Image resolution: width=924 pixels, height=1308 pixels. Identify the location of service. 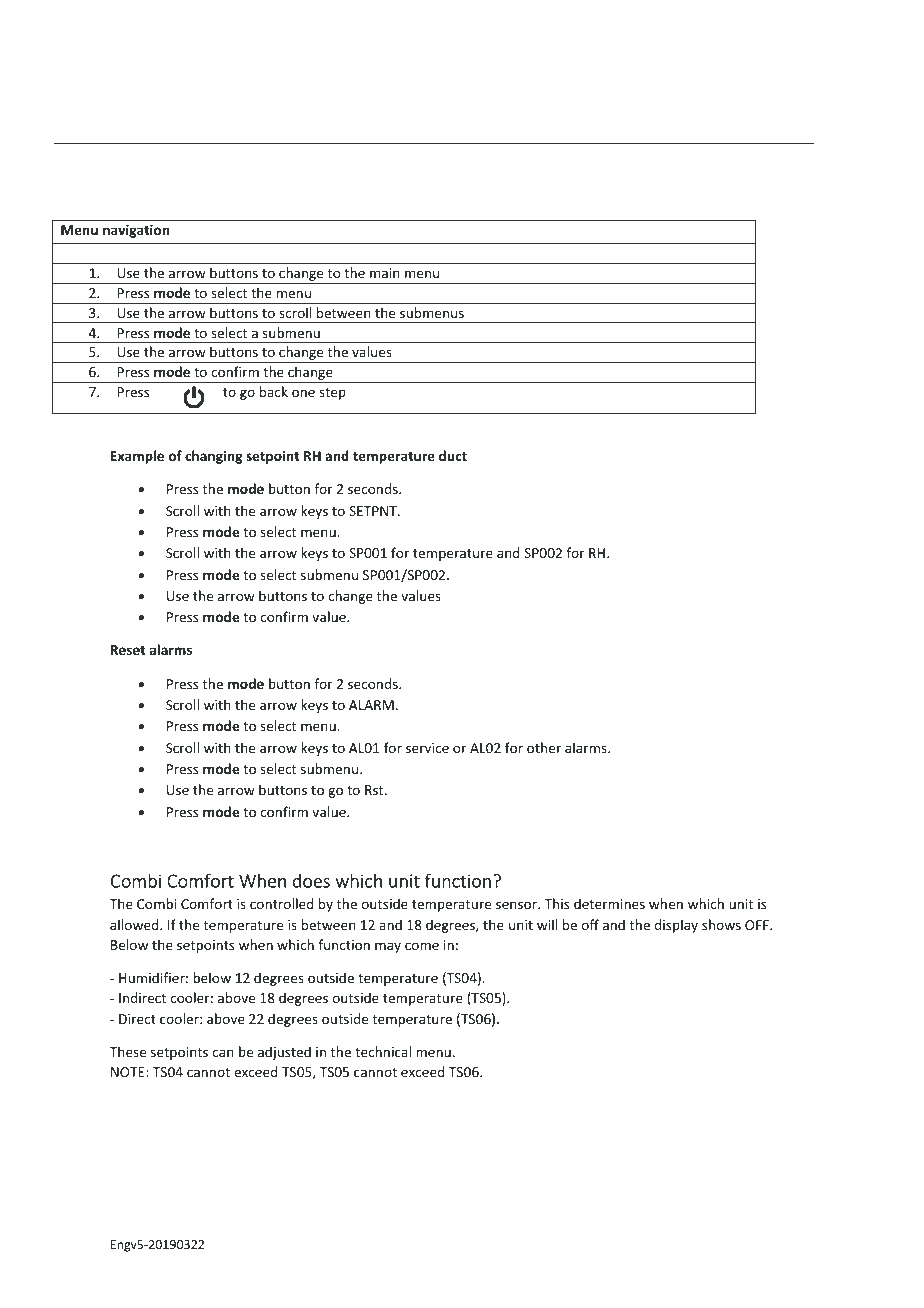
(427, 748).
